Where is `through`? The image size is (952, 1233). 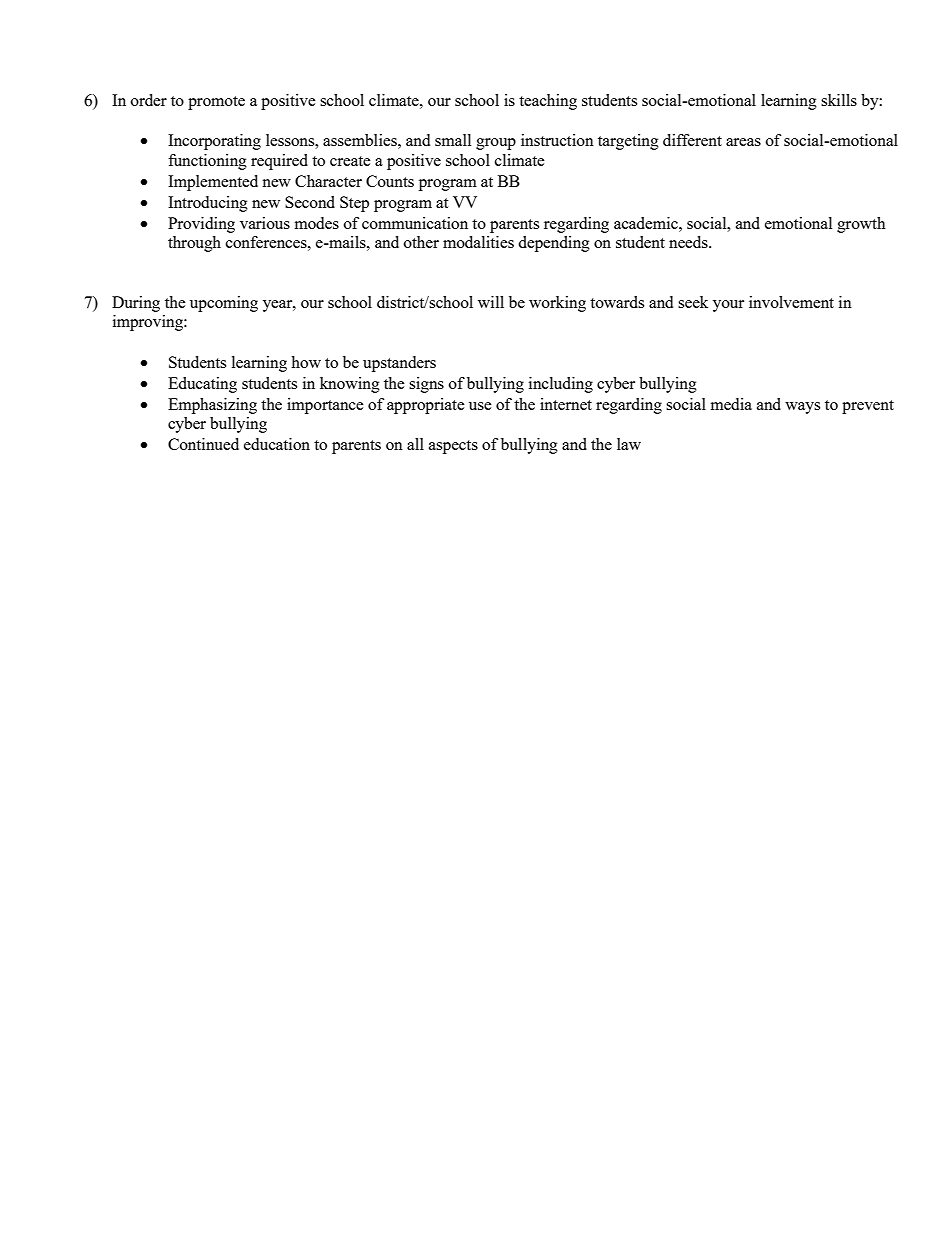
through is located at coordinates (194, 244).
